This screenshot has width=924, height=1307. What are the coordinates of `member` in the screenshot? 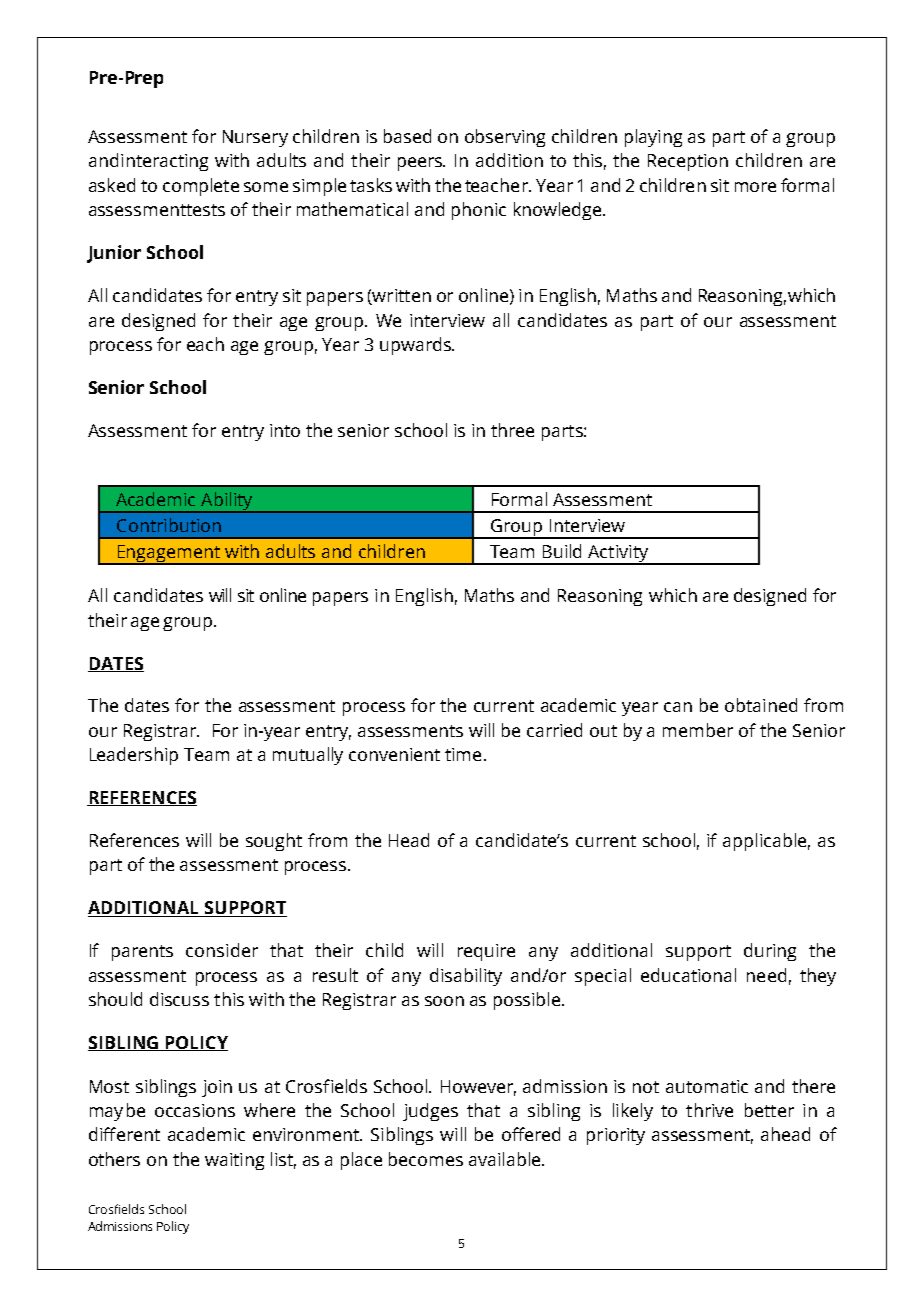 It's located at (698, 730).
